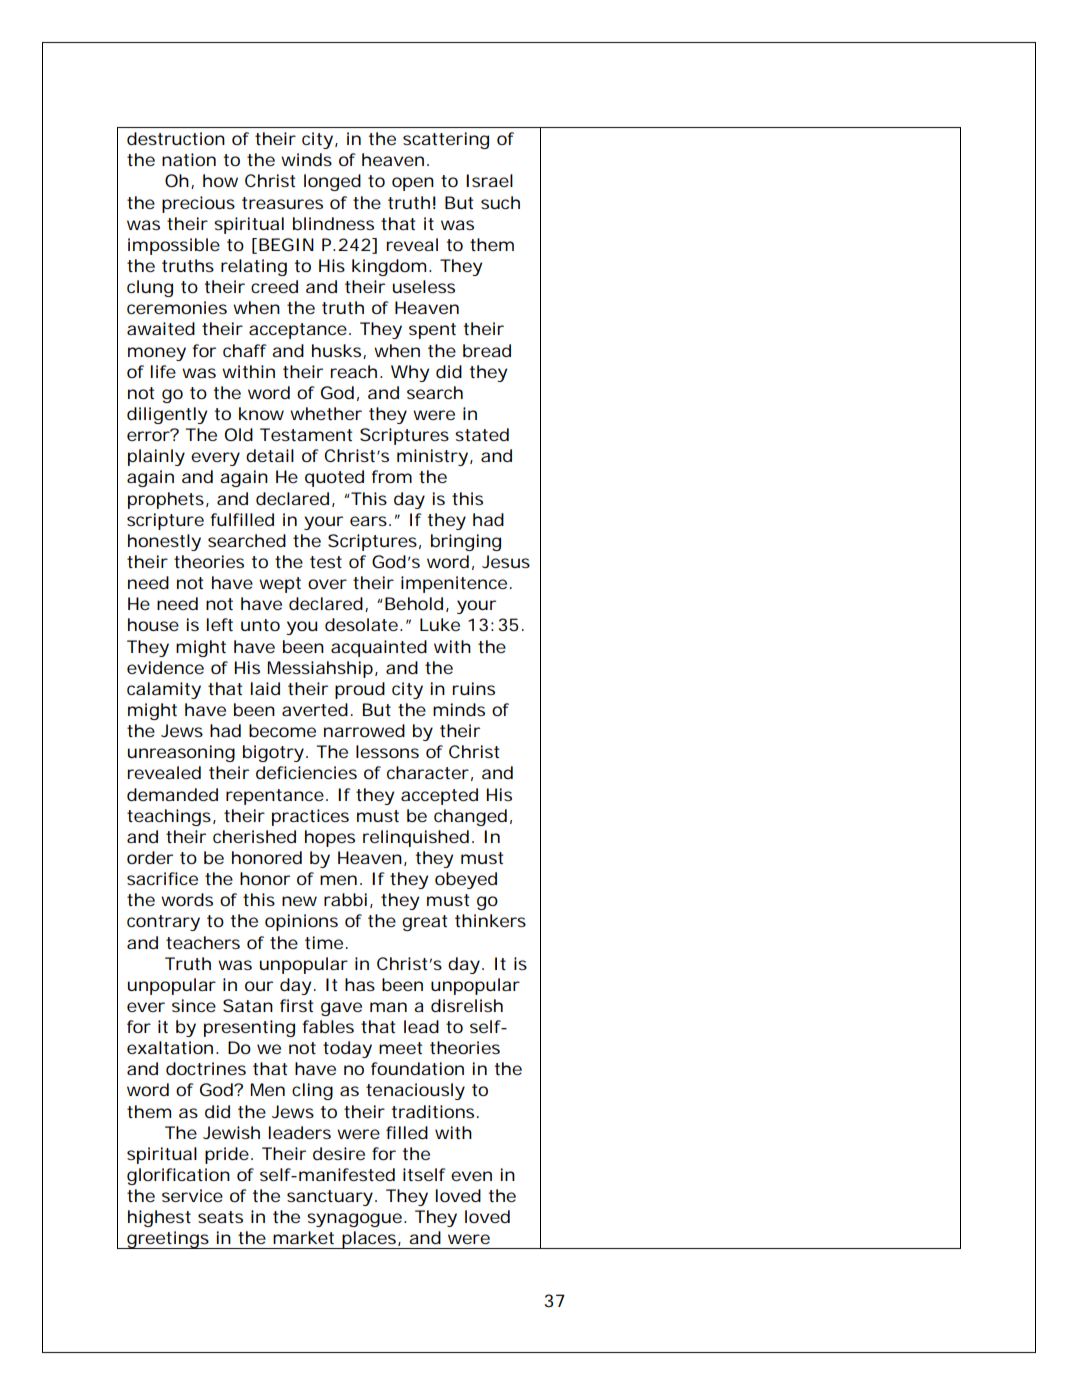  What do you see at coordinates (482, 434) in the screenshot?
I see `stated` at bounding box center [482, 434].
